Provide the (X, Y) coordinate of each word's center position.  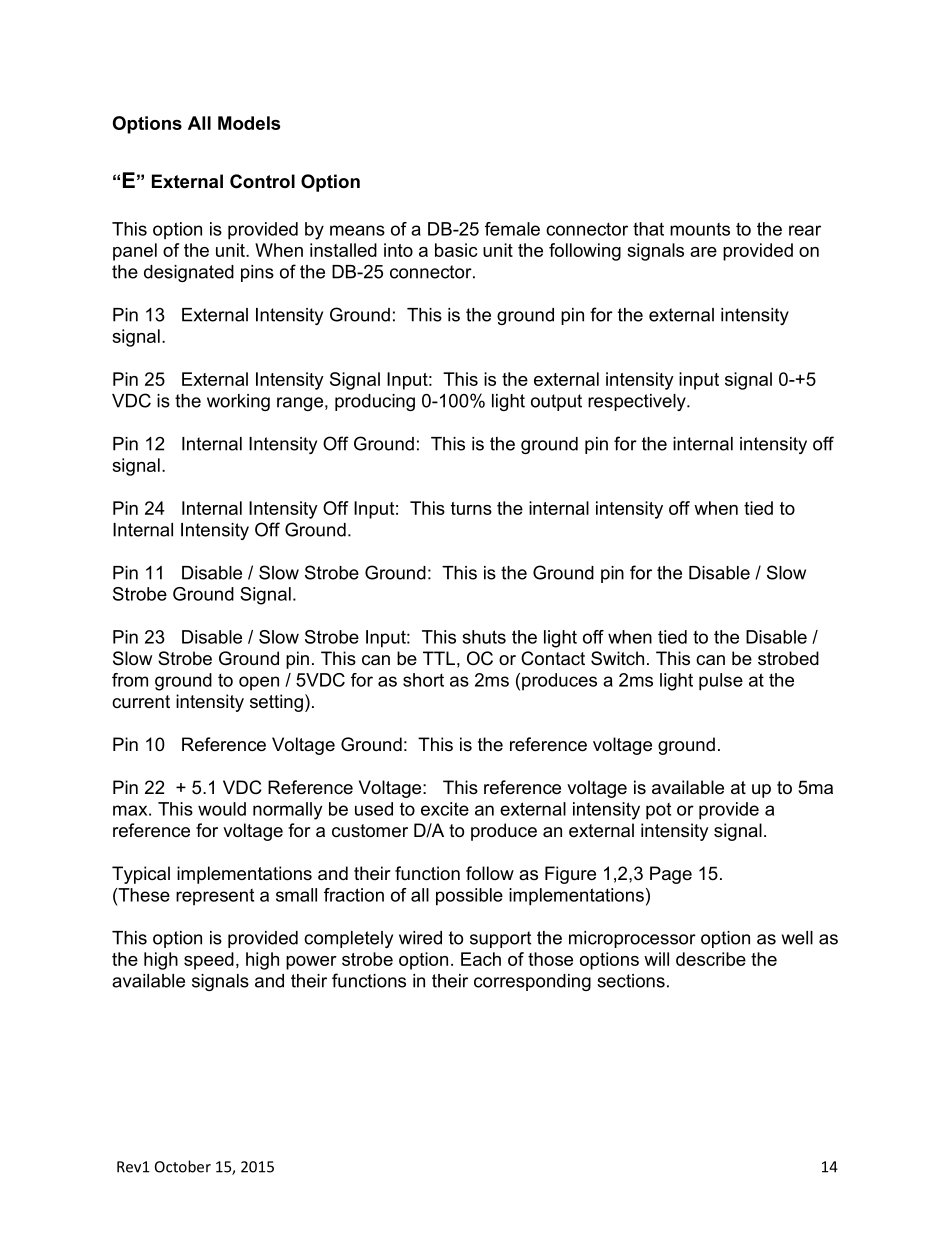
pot (658, 811)
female (512, 229)
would (222, 809)
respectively (638, 402)
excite (445, 809)
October (183, 1166)
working (238, 402)
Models (249, 123)
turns (471, 508)
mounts (700, 229)
